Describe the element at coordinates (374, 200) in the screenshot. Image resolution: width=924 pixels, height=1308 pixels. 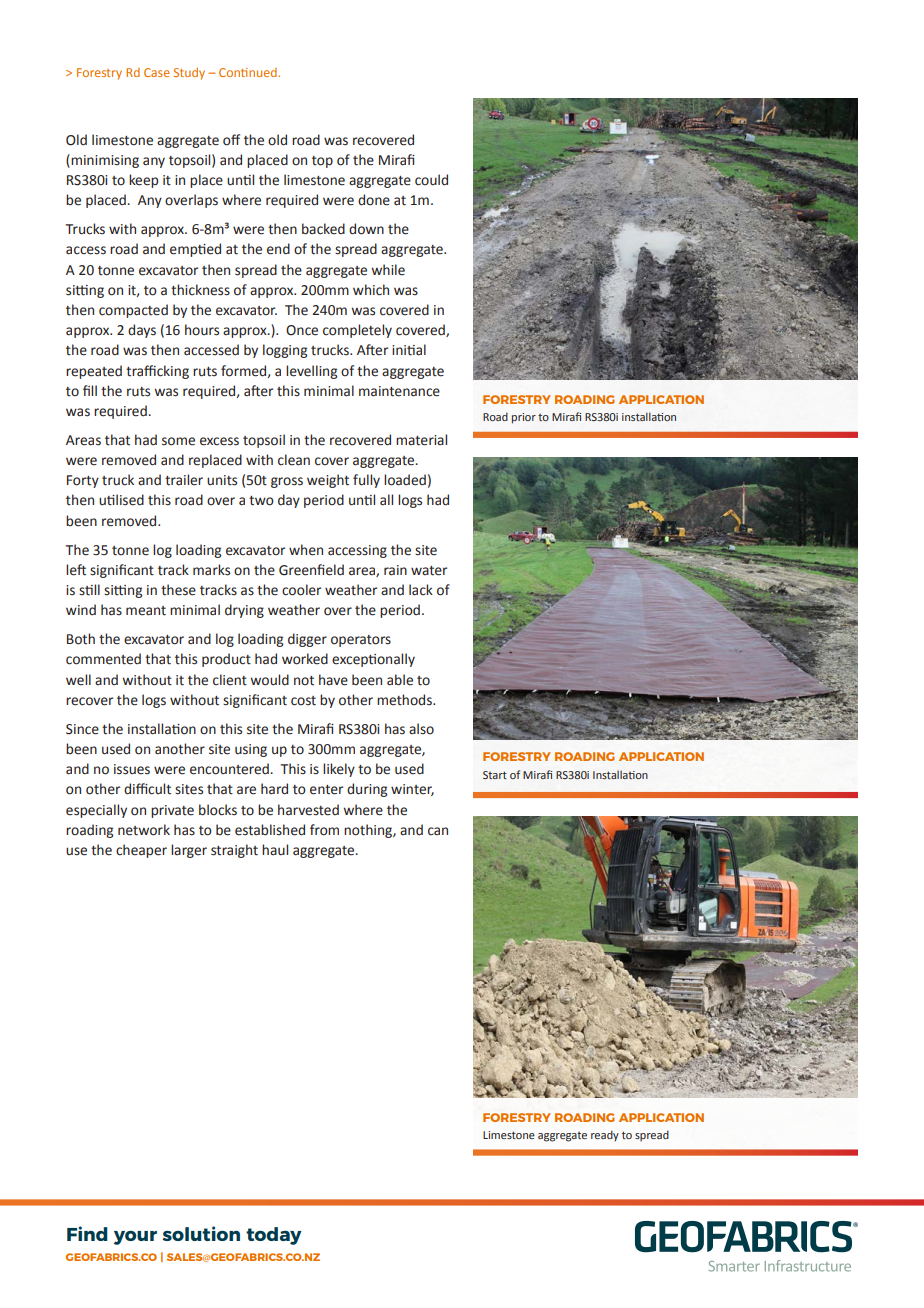
I see `done` at that location.
